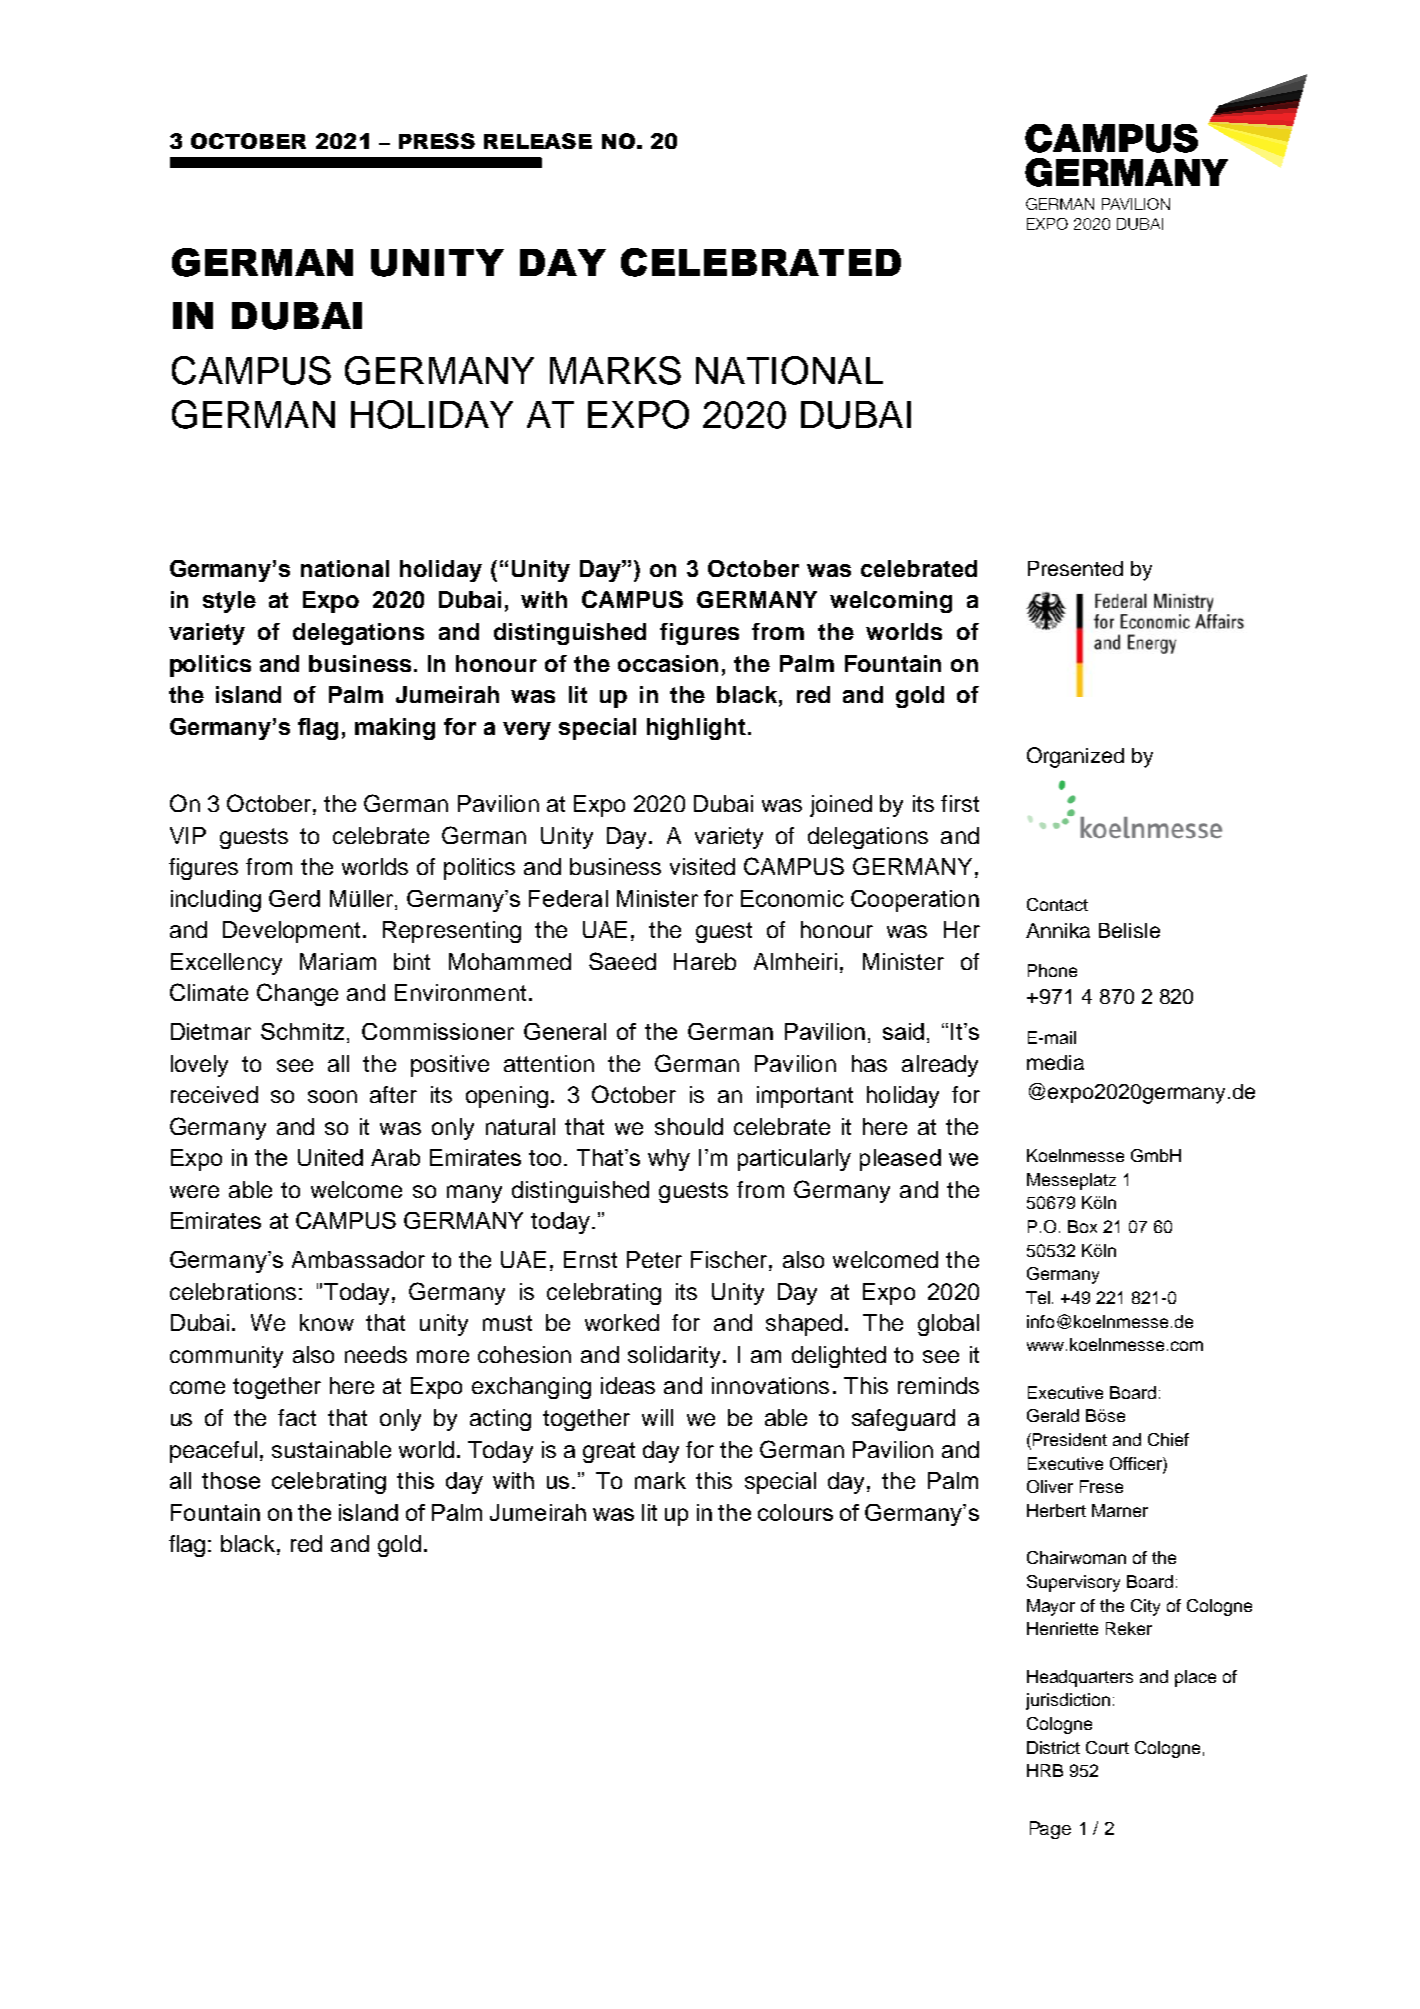 The image size is (1420, 2009). What do you see at coordinates (1075, 568) in the screenshot?
I see `Presented` at bounding box center [1075, 568].
